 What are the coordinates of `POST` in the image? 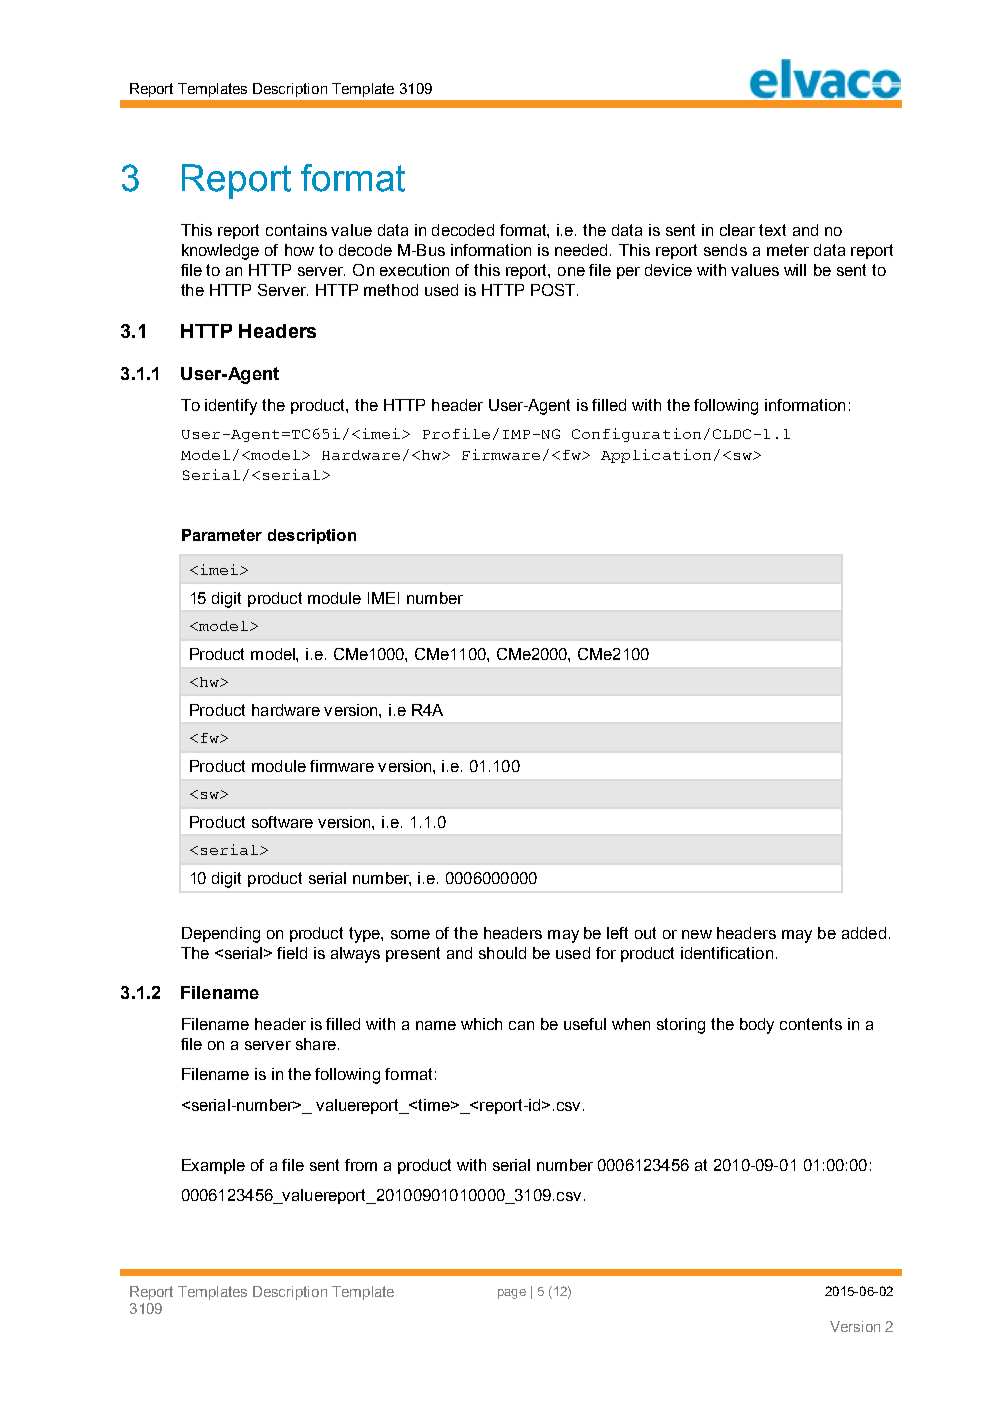 It's located at (553, 290).
